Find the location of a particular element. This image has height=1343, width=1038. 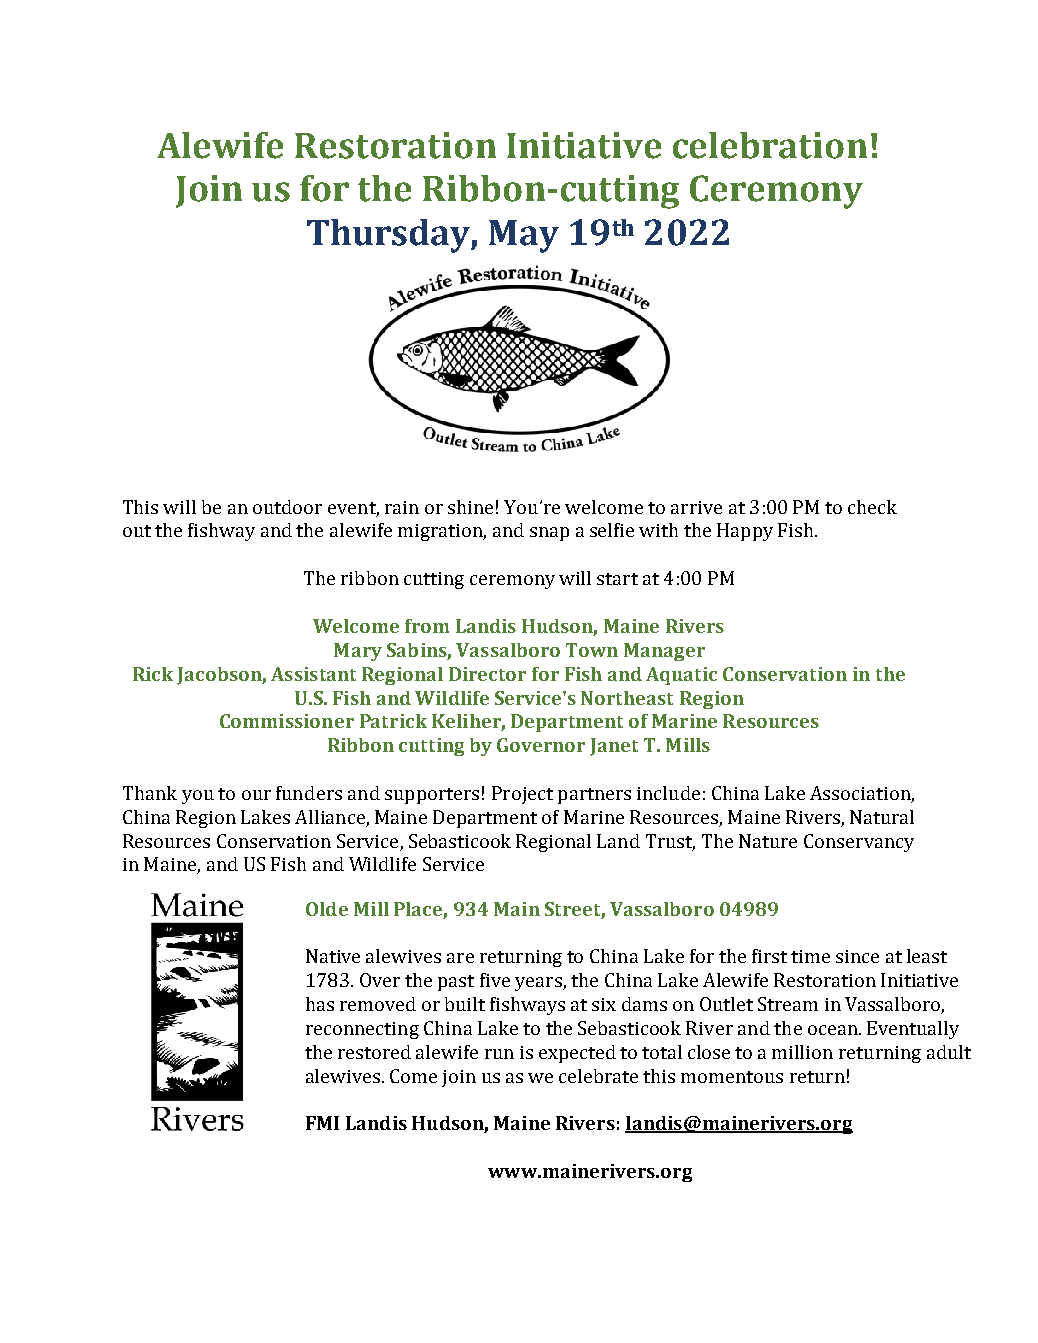

check is located at coordinates (872, 507).
